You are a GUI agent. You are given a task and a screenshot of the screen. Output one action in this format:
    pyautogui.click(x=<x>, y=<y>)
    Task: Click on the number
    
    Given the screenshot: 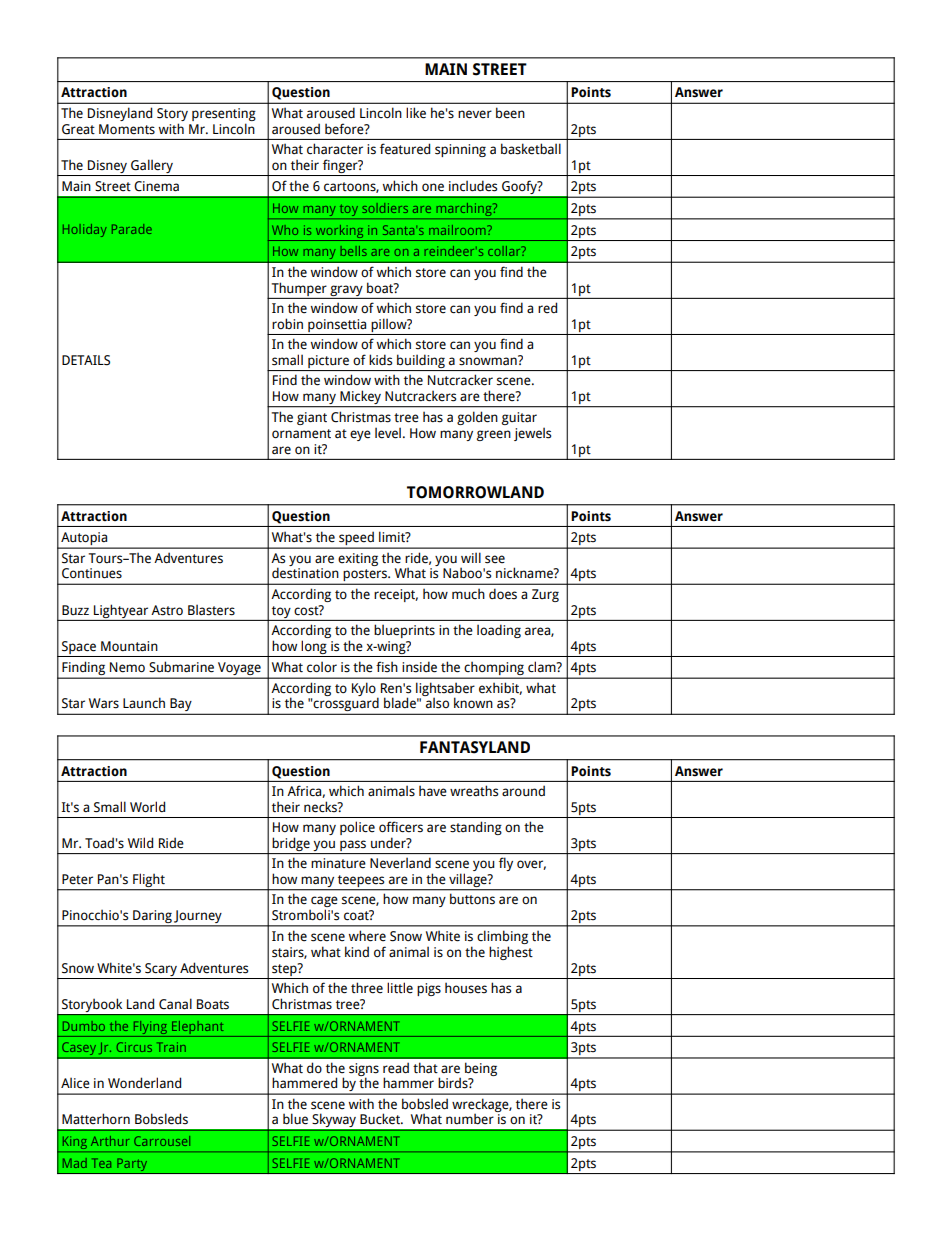 What is the action you would take?
    pyautogui.click(x=470, y=1119)
